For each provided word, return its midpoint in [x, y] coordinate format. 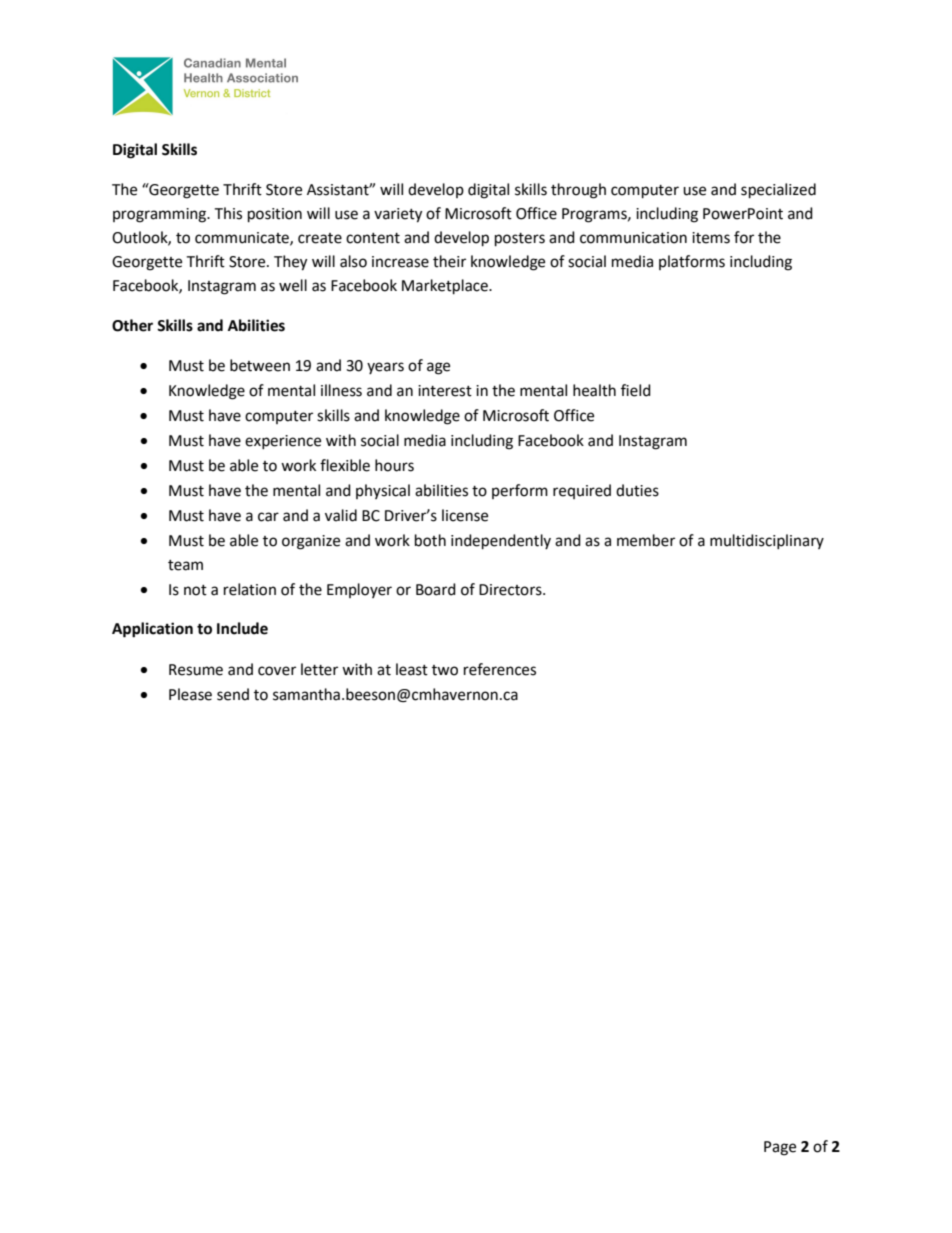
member [646, 540]
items [711, 238]
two [445, 670]
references [500, 669]
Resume [196, 670]
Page [780, 1148]
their [449, 261]
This [228, 213]
